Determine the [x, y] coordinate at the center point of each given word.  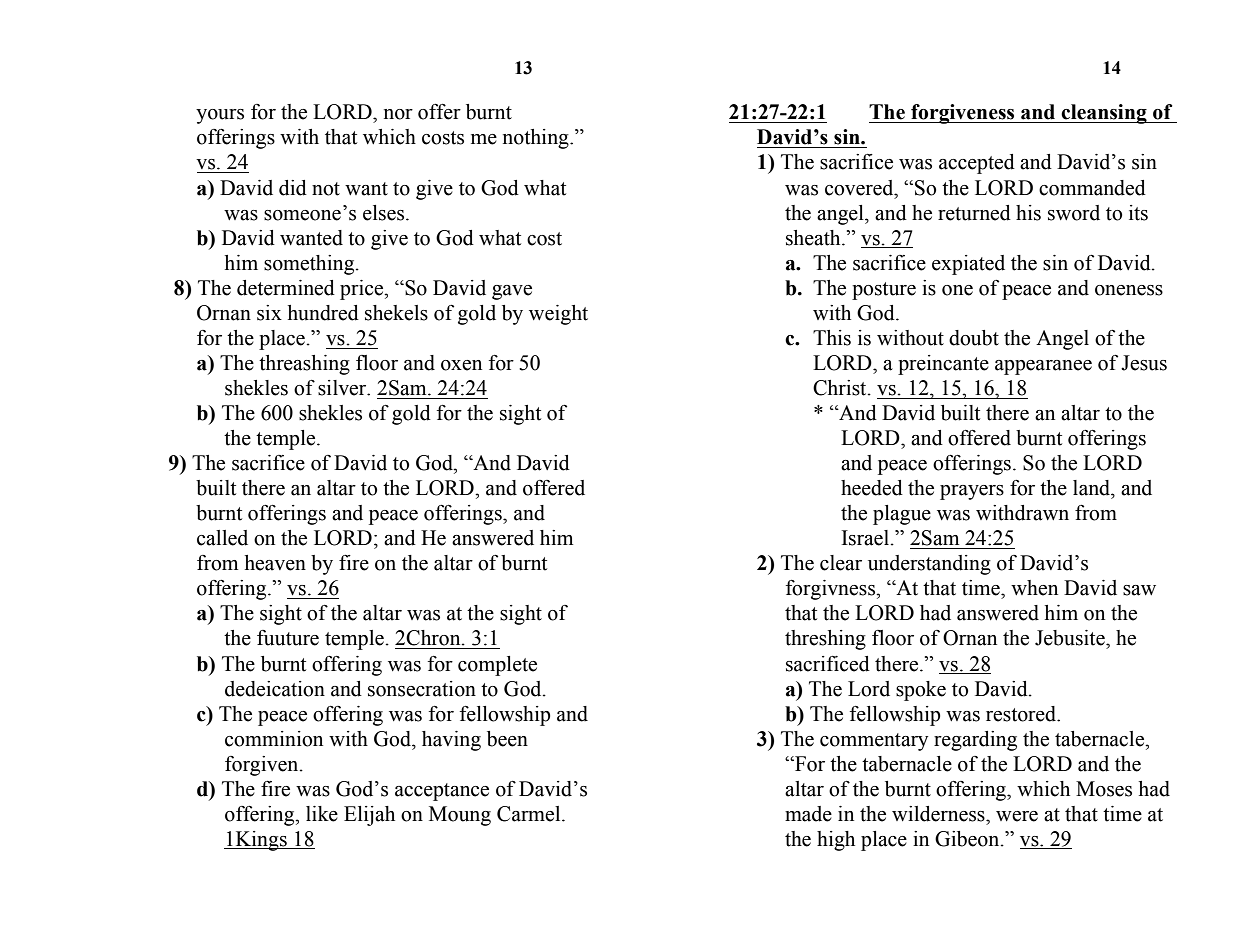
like [322, 814]
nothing [537, 139]
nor [398, 114]
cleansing [1104, 114]
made [808, 814]
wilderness [939, 814]
